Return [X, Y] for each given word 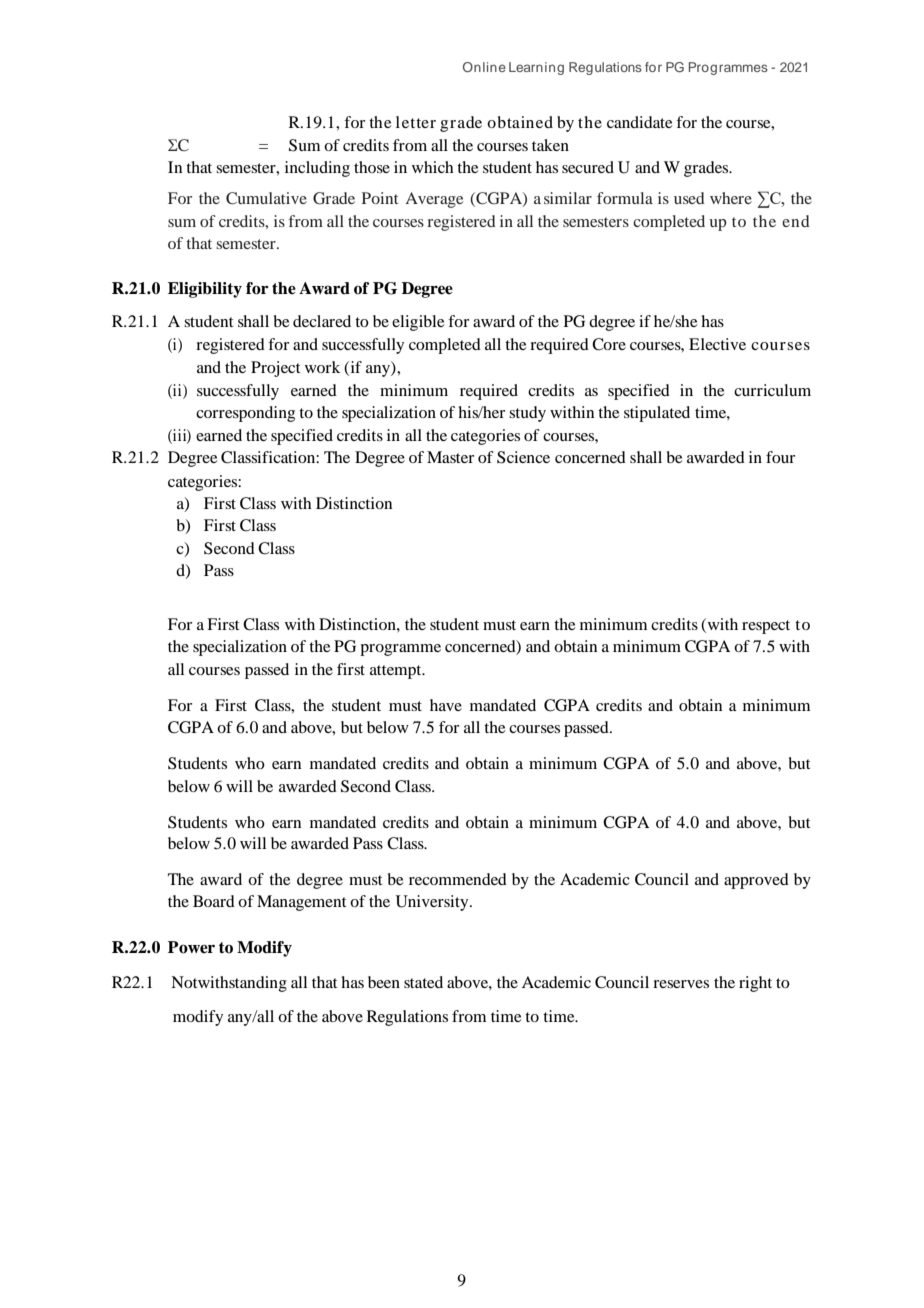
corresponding [245, 414]
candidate [640, 122]
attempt [397, 672]
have [446, 705]
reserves [681, 984]
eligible [418, 323]
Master [450, 457]
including [317, 169]
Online [484, 67]
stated [423, 982]
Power [191, 947]
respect [766, 627]
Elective [717, 344]
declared [322, 321]
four [780, 457]
